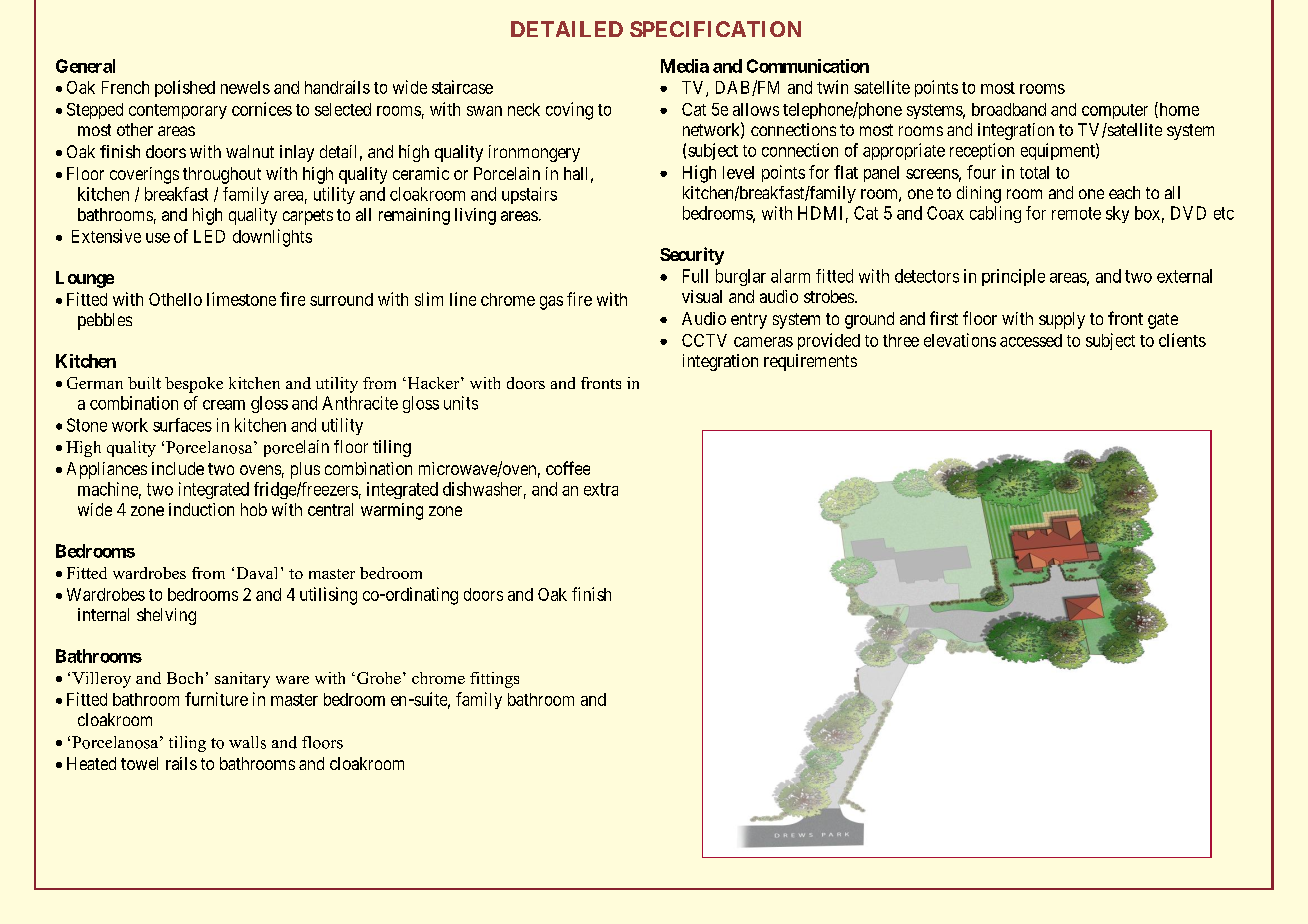 This screenshot has height=924, width=1308. I want to click on computer, so click(1115, 111).
